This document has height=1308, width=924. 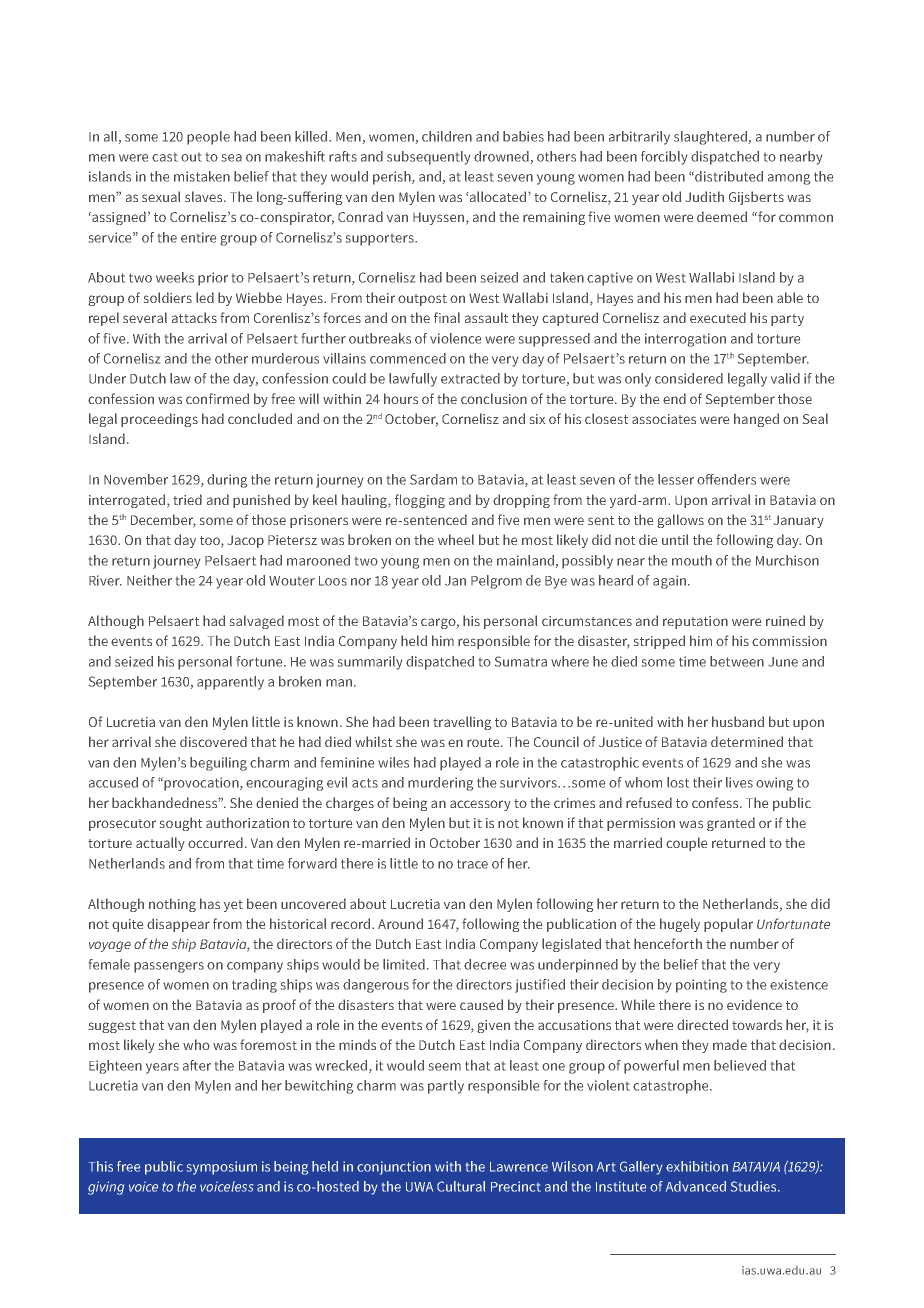 I want to click on distributed, so click(x=728, y=176).
